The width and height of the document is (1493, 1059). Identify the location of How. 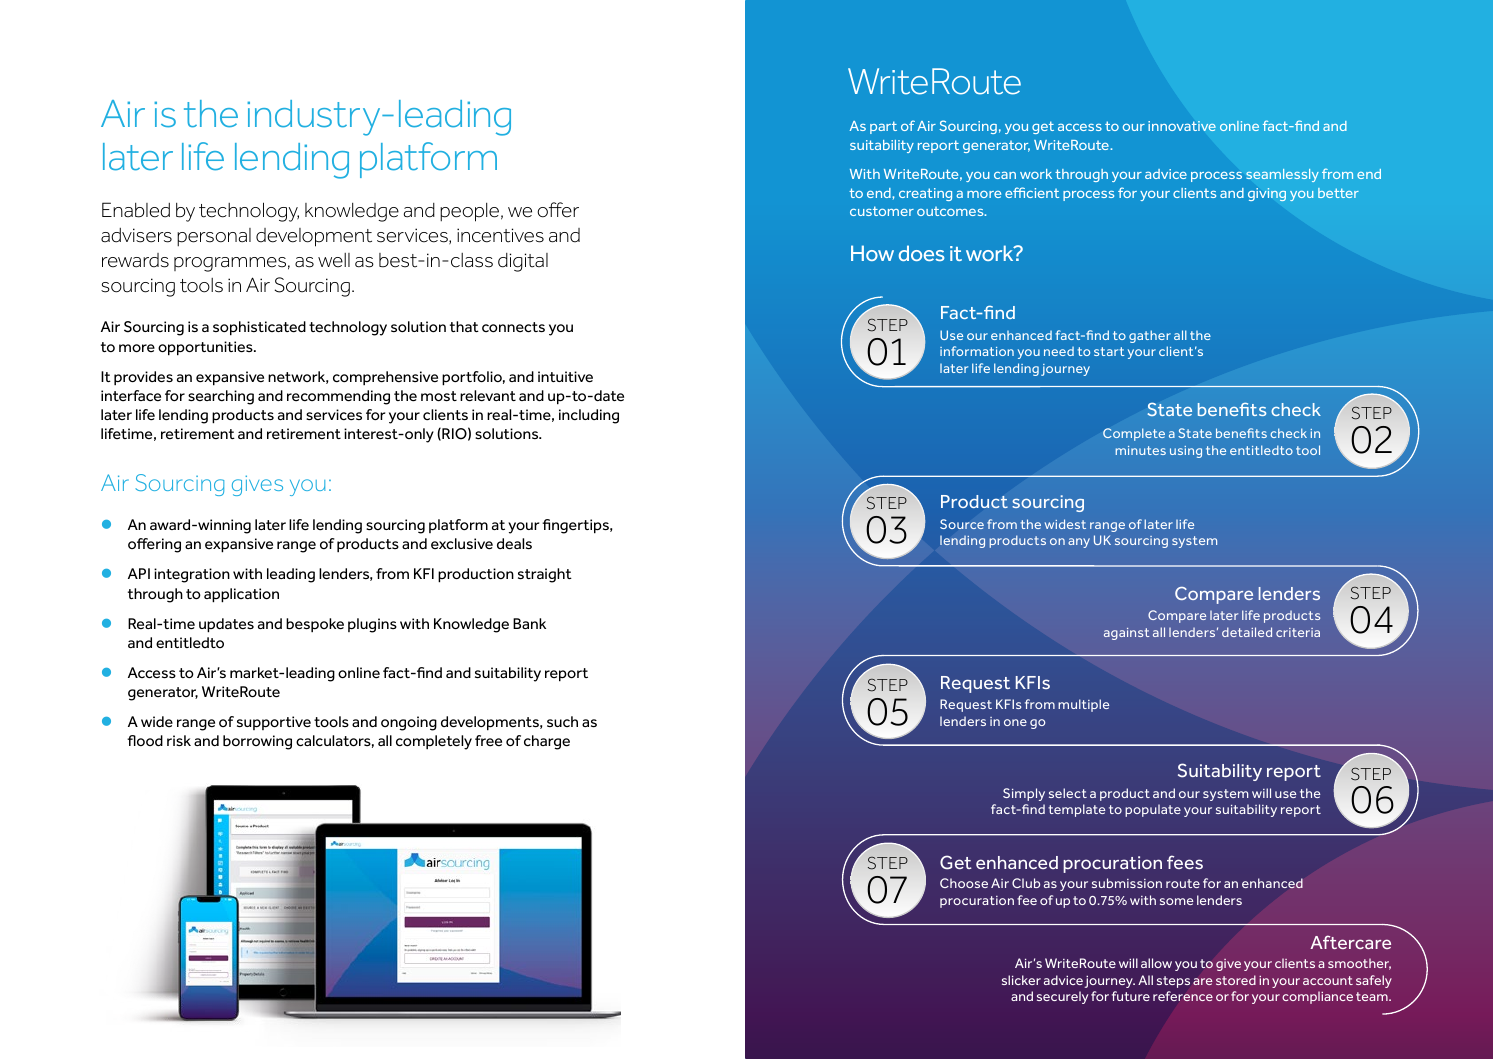
(872, 253).
